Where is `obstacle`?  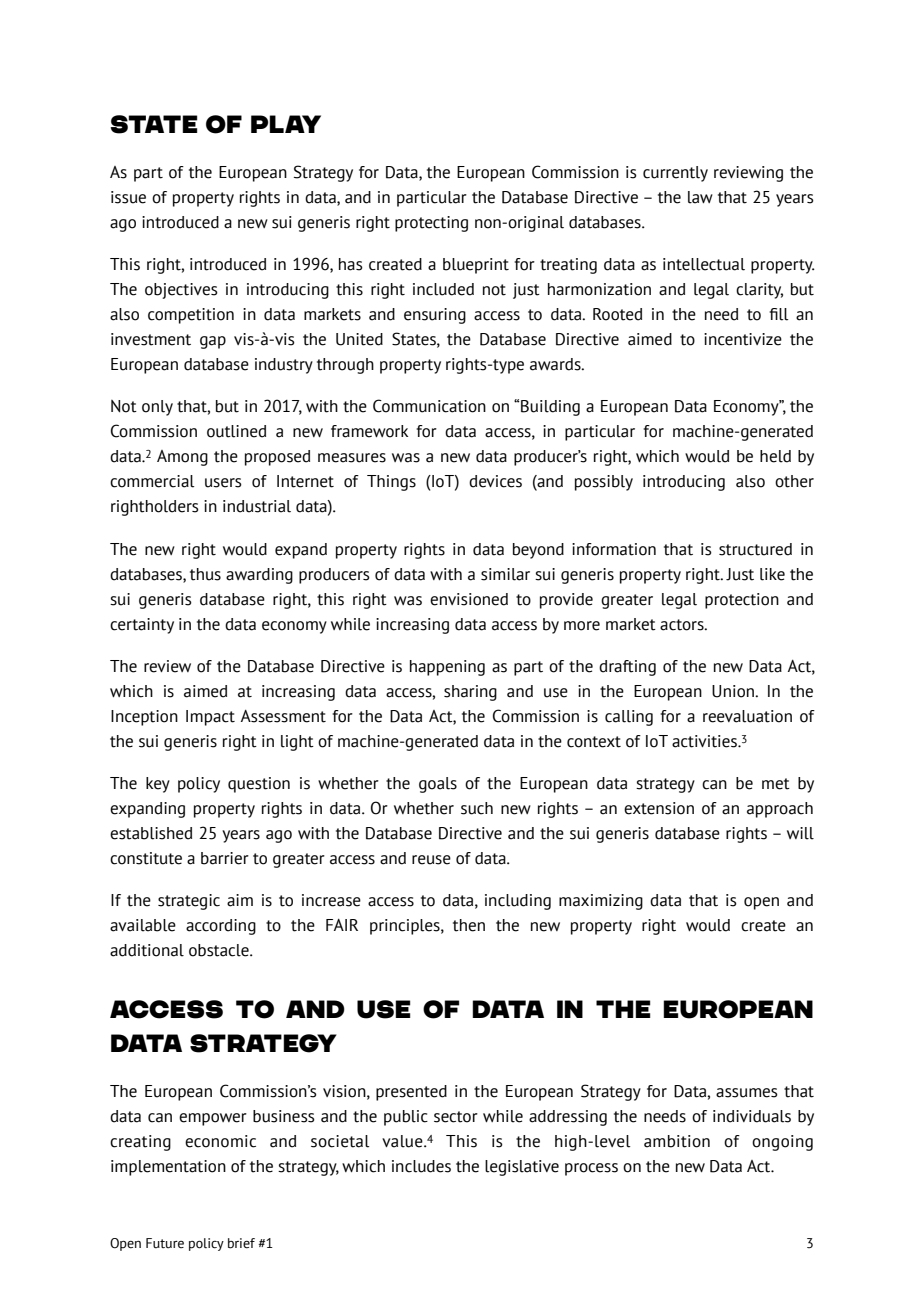
obstacle is located at coordinates (220, 950).
